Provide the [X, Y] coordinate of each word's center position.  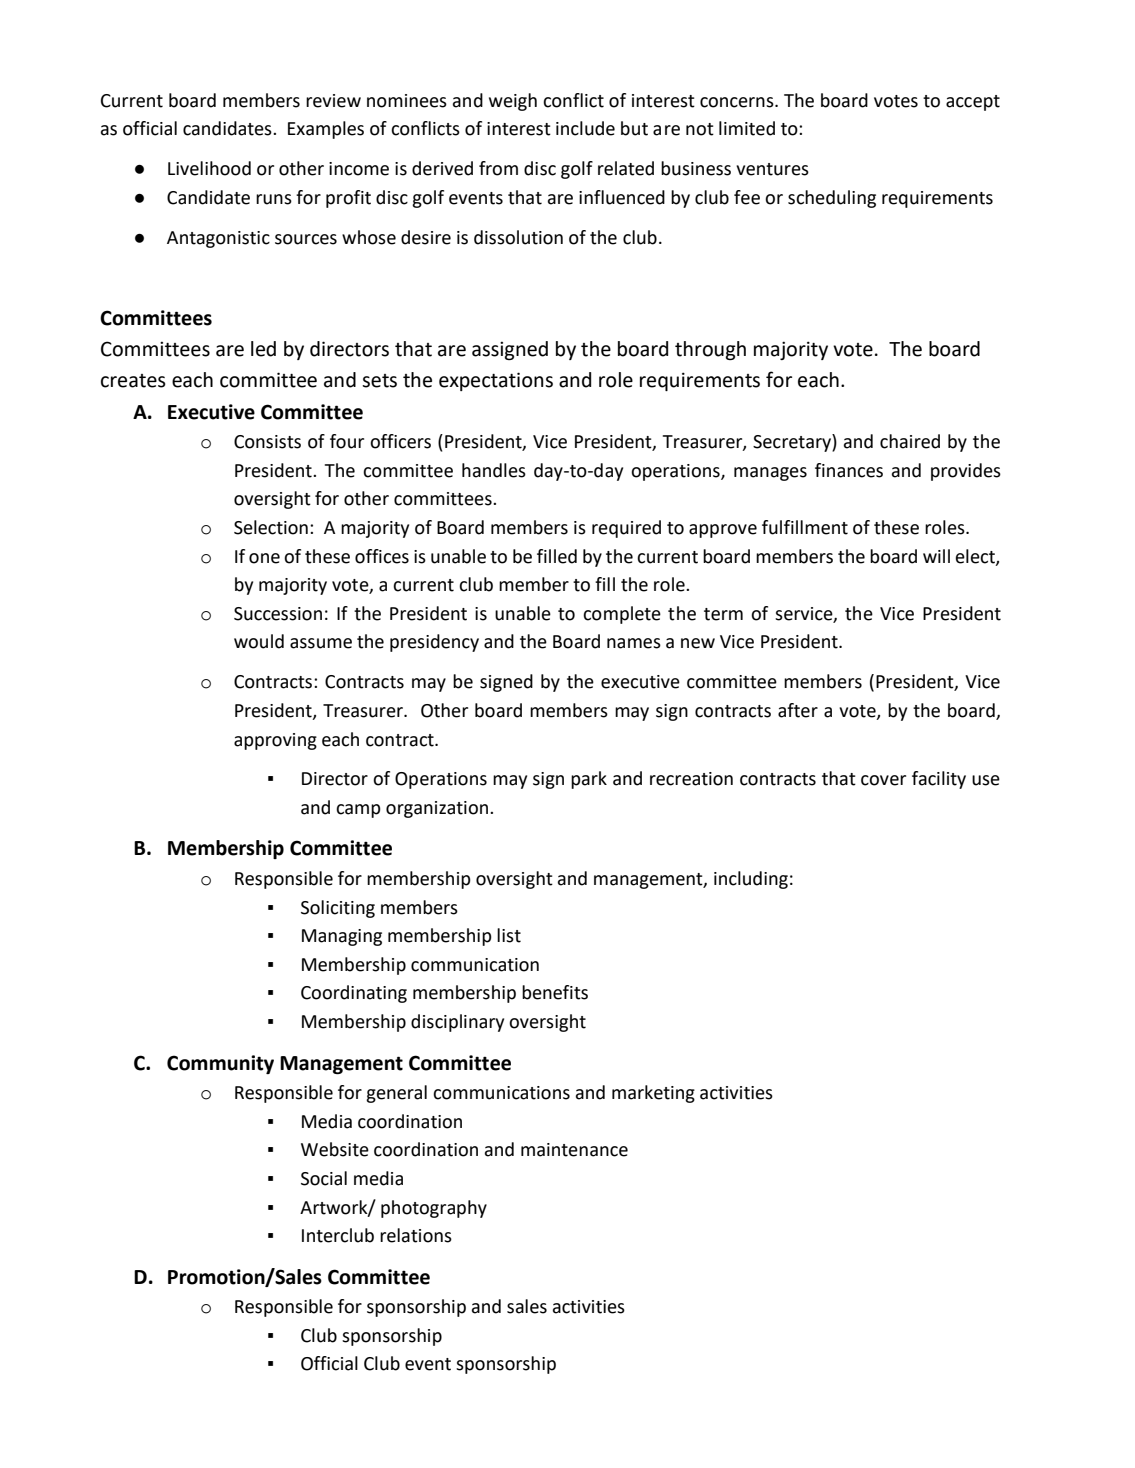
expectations [496, 381]
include [585, 128]
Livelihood [209, 168]
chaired [910, 441]
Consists [267, 442]
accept [973, 103]
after [798, 710]
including [751, 880]
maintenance [574, 1150]
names [634, 643]
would [259, 641]
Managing [342, 937]
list [509, 935]
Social [324, 1178]
